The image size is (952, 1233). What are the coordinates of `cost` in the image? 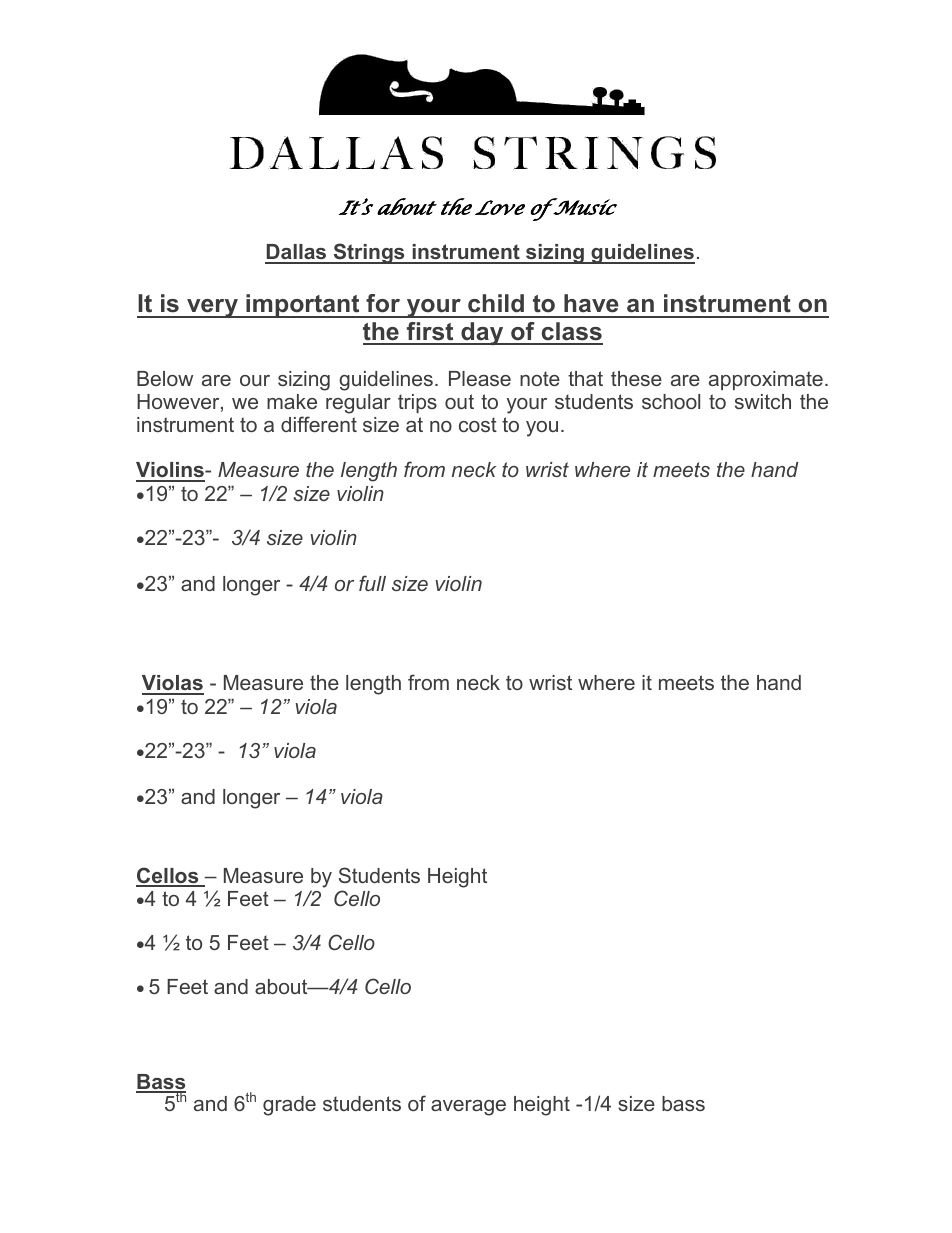 It's located at (478, 424).
